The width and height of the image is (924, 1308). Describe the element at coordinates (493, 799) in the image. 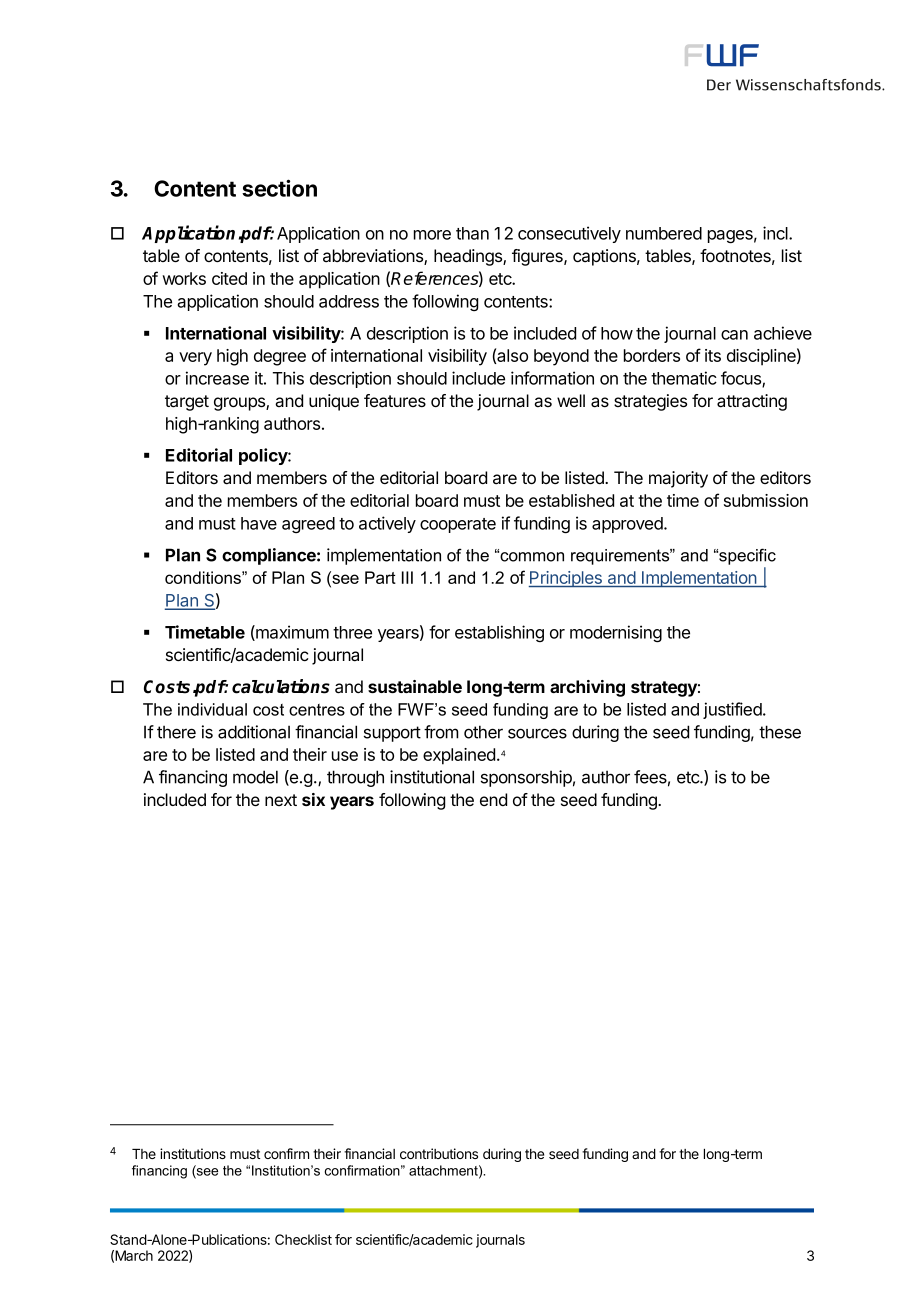

I see `end` at that location.
